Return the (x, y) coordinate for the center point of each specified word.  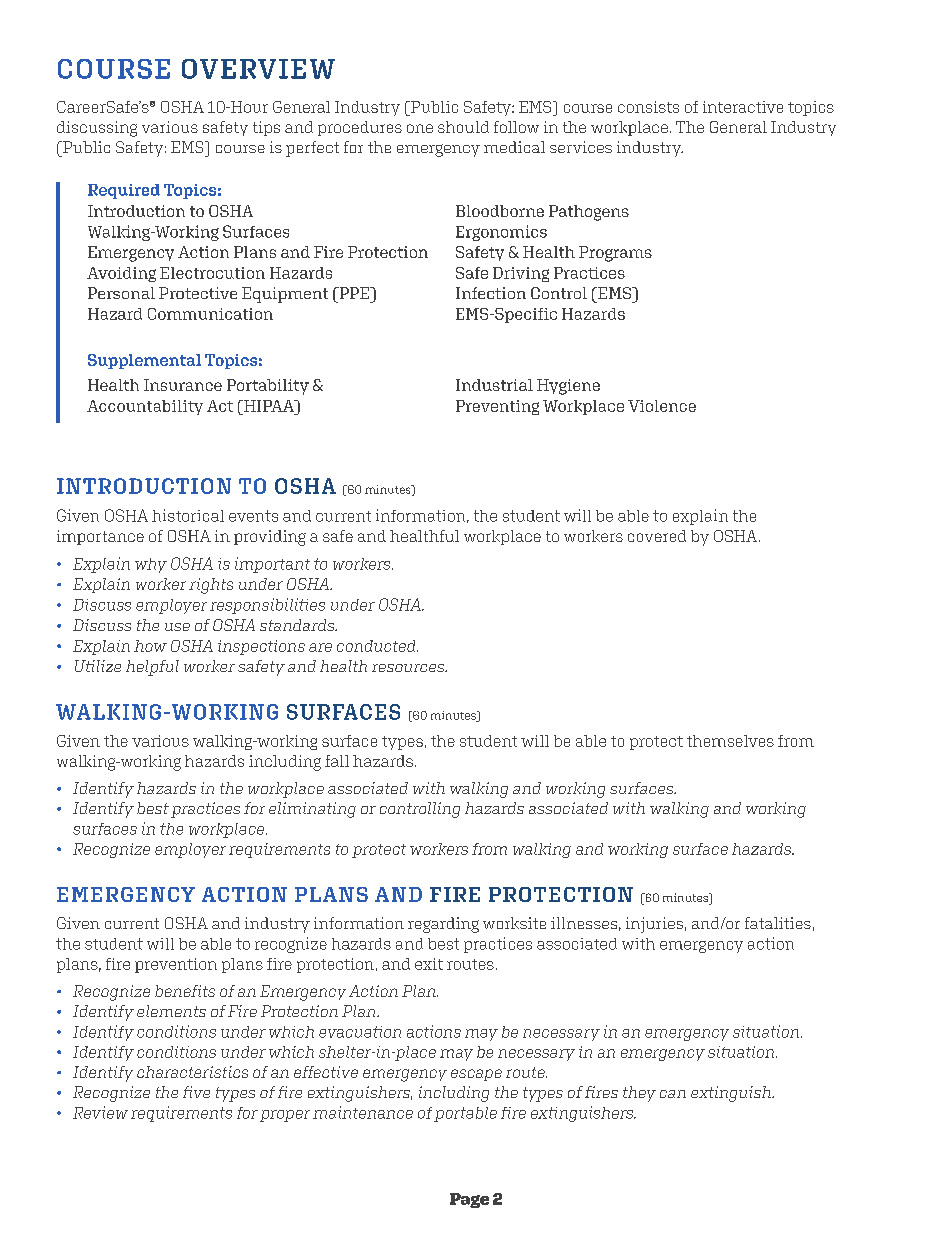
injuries (654, 925)
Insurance (183, 385)
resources (409, 668)
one (420, 128)
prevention (176, 965)
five (196, 1092)
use (177, 627)
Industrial (494, 385)
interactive (743, 107)
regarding (443, 925)
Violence (662, 406)
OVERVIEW (258, 69)
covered (657, 536)
